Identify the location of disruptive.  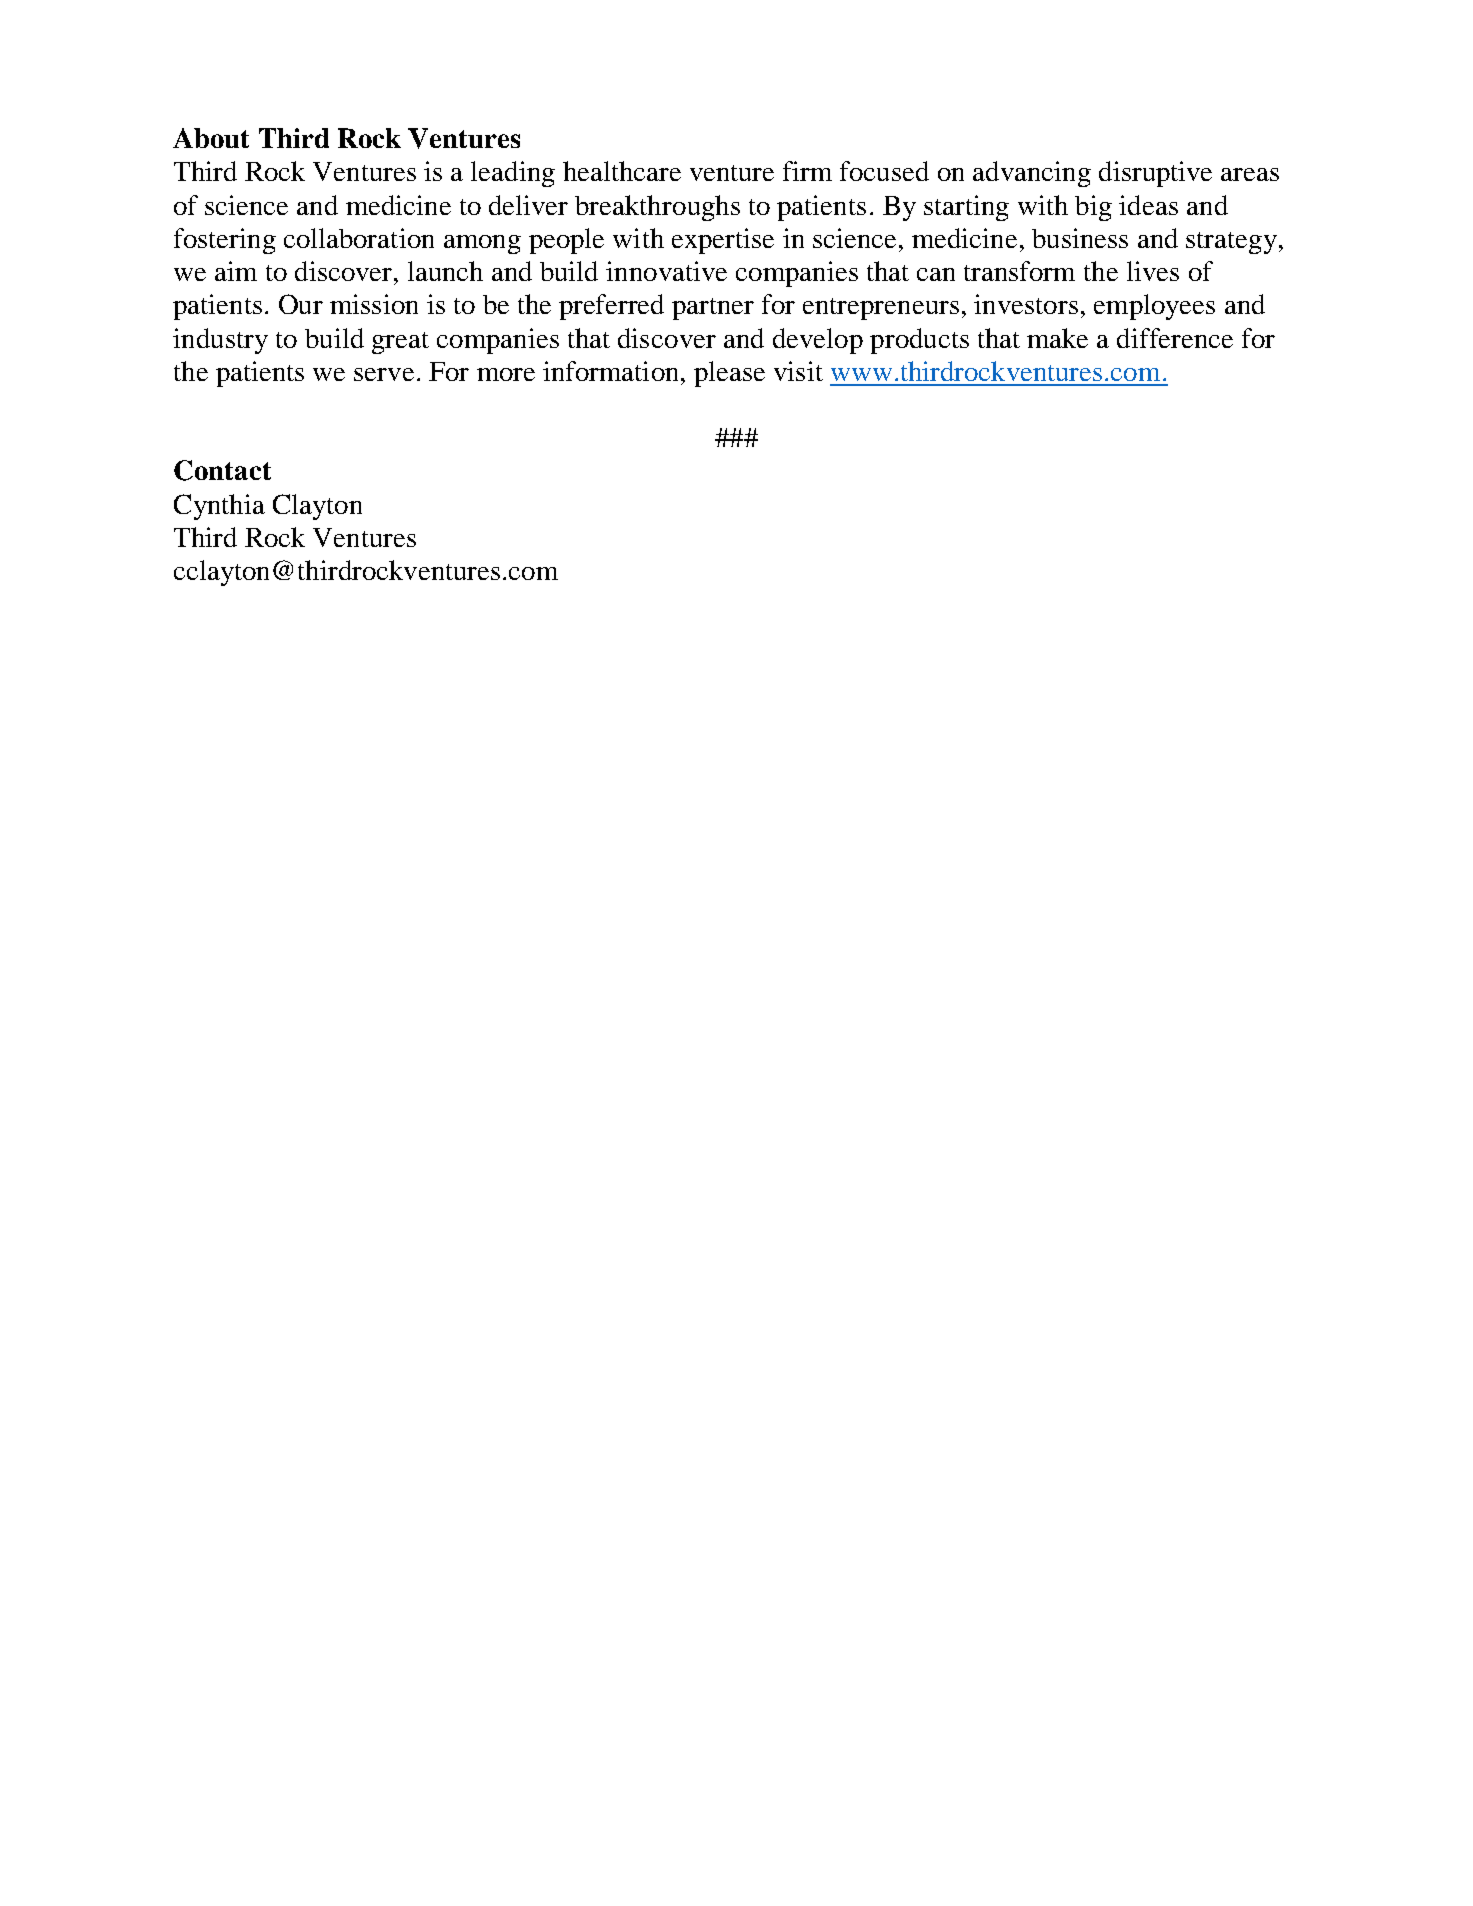
(1155, 174).
